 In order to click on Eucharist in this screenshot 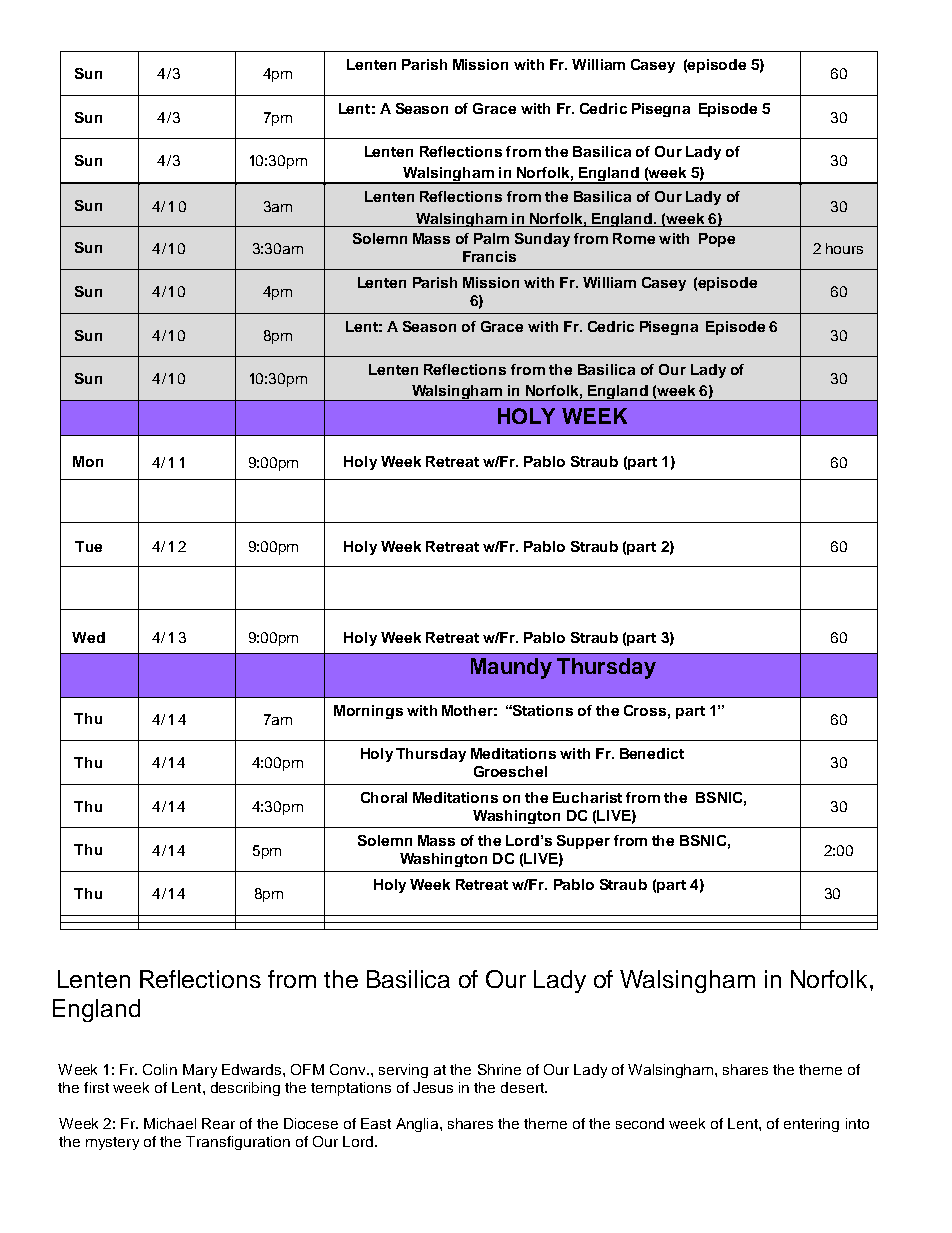, I will do `click(587, 797)`.
